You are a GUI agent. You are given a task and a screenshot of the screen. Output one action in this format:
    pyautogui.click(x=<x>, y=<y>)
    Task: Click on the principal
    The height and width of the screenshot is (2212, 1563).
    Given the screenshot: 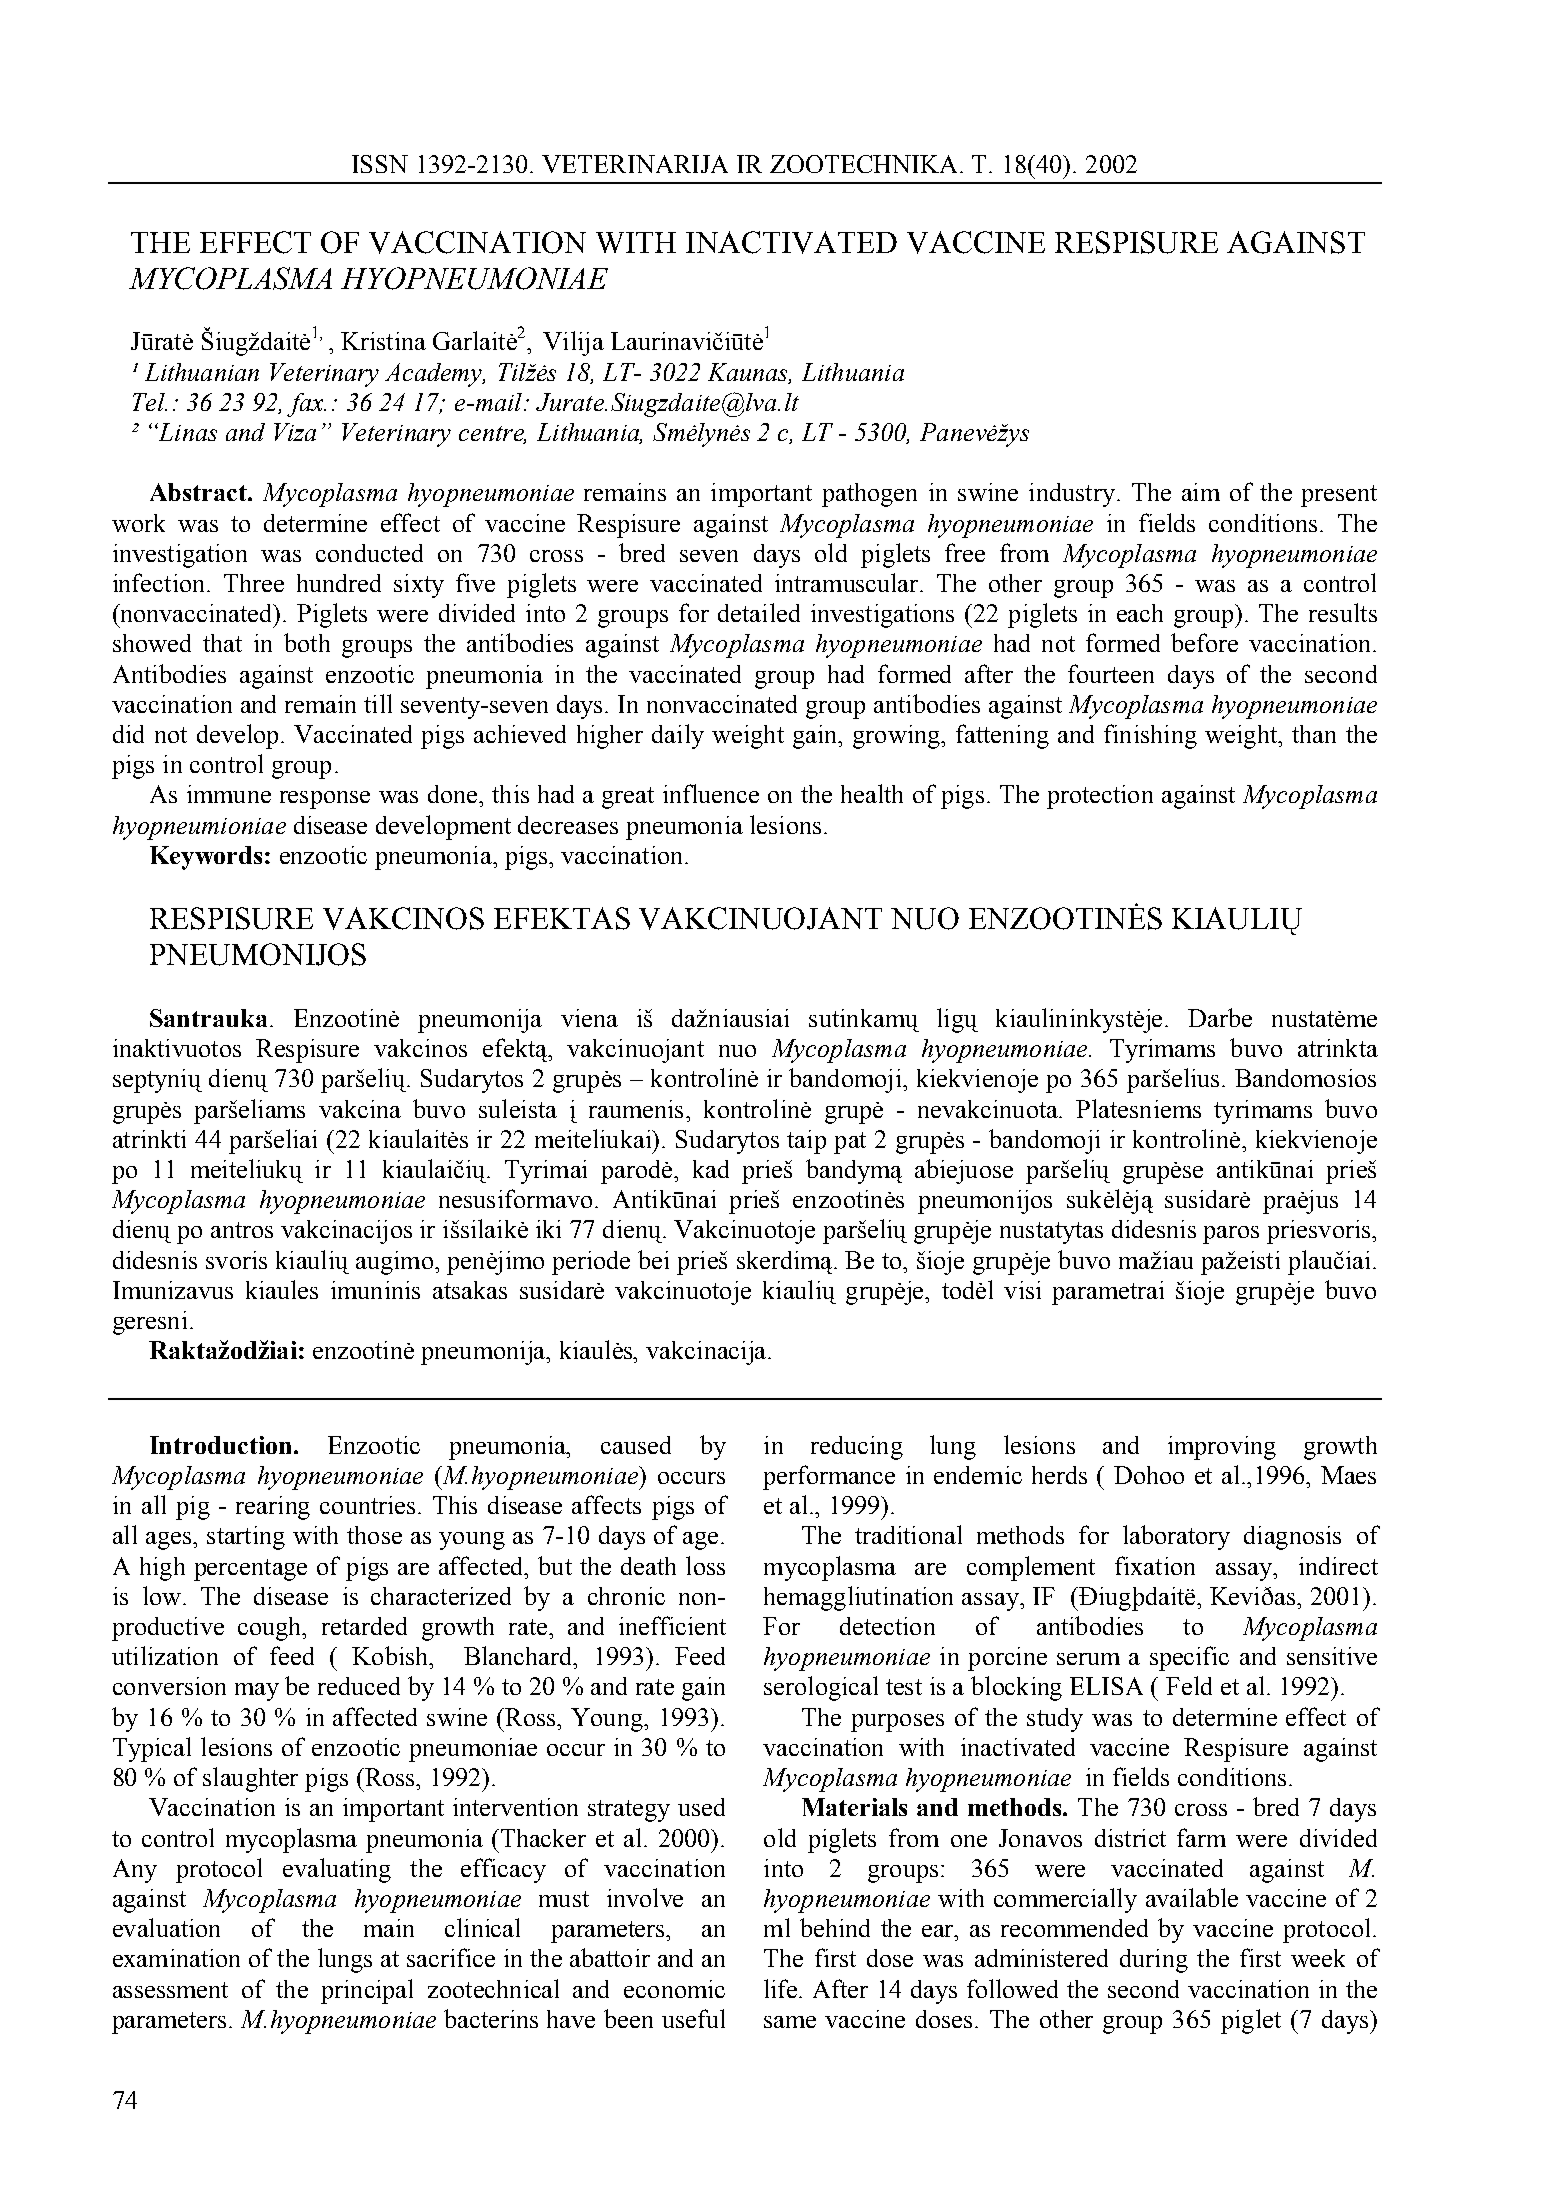 What is the action you would take?
    pyautogui.click(x=367, y=1991)
